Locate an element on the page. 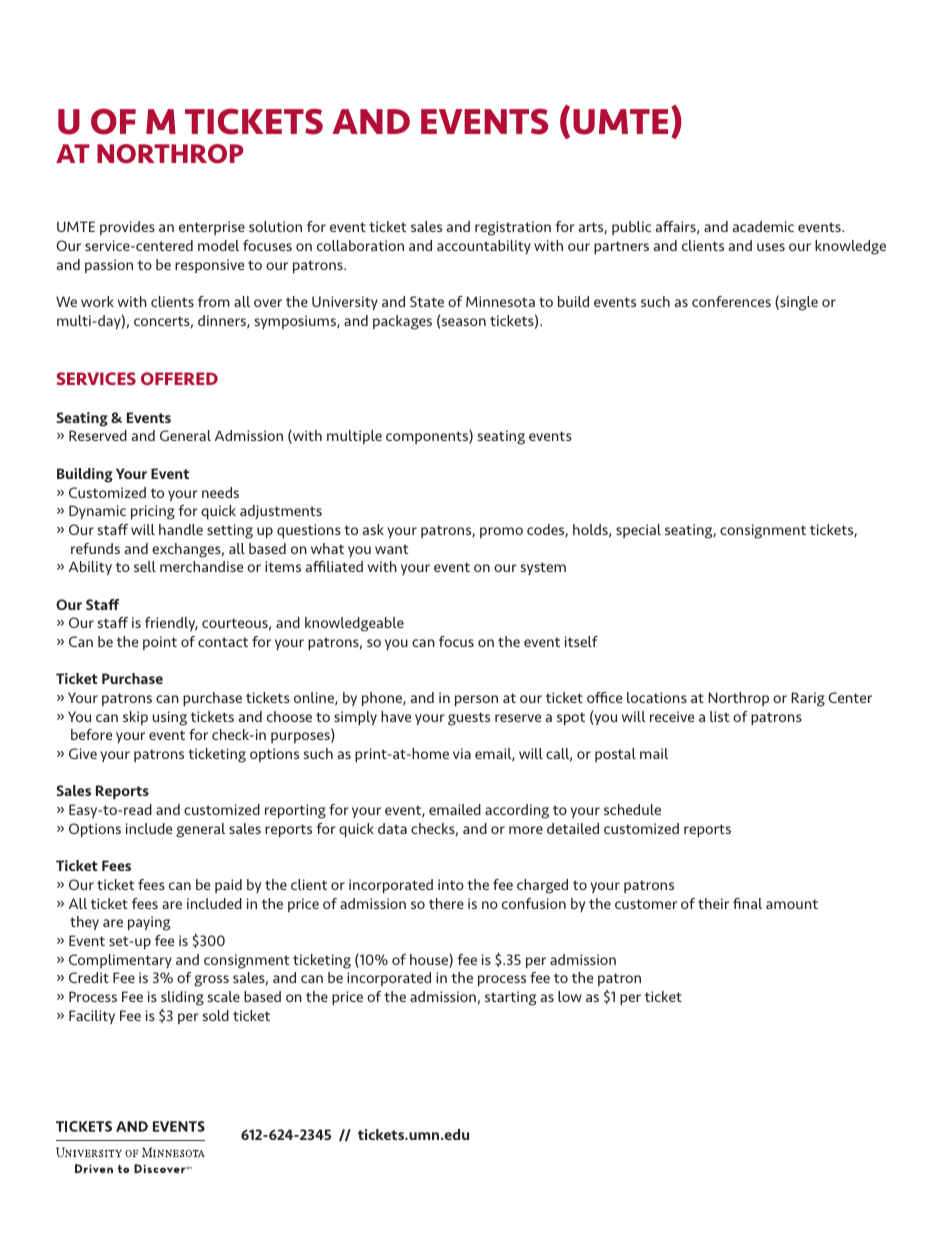  conferences is located at coordinates (731, 301).
